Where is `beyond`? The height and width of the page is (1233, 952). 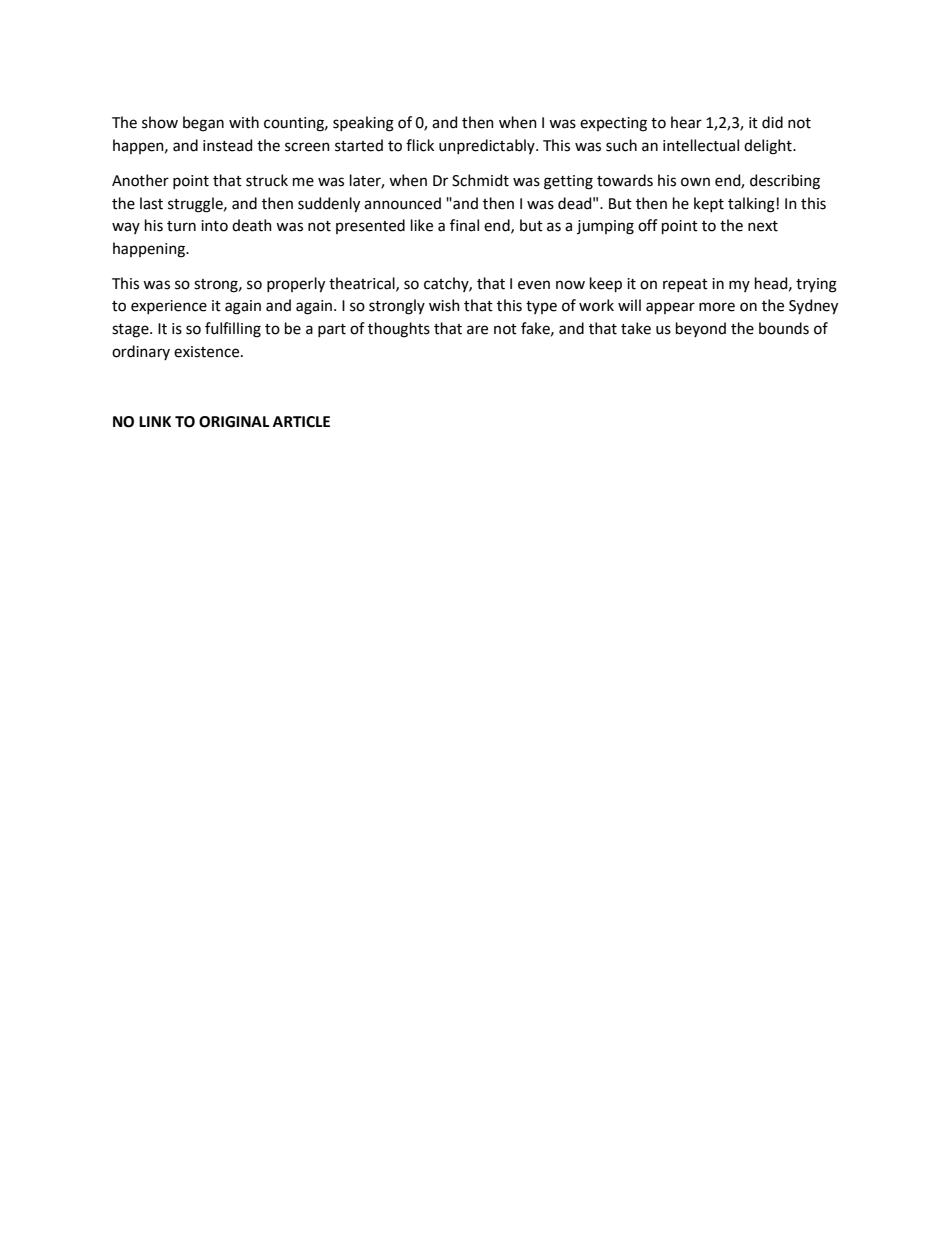
beyond is located at coordinates (701, 329).
